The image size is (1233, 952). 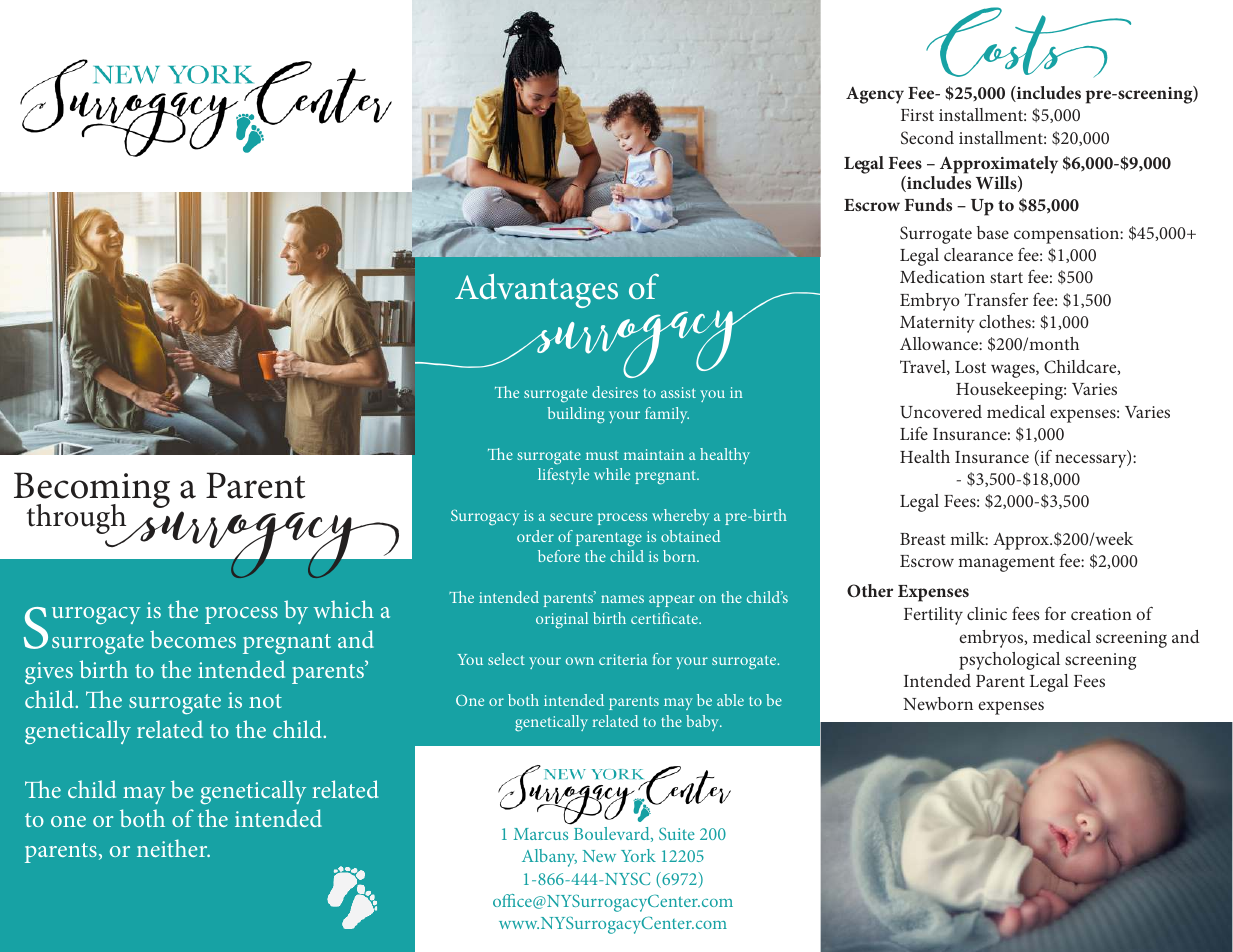 I want to click on Advantages, so click(x=536, y=291).
